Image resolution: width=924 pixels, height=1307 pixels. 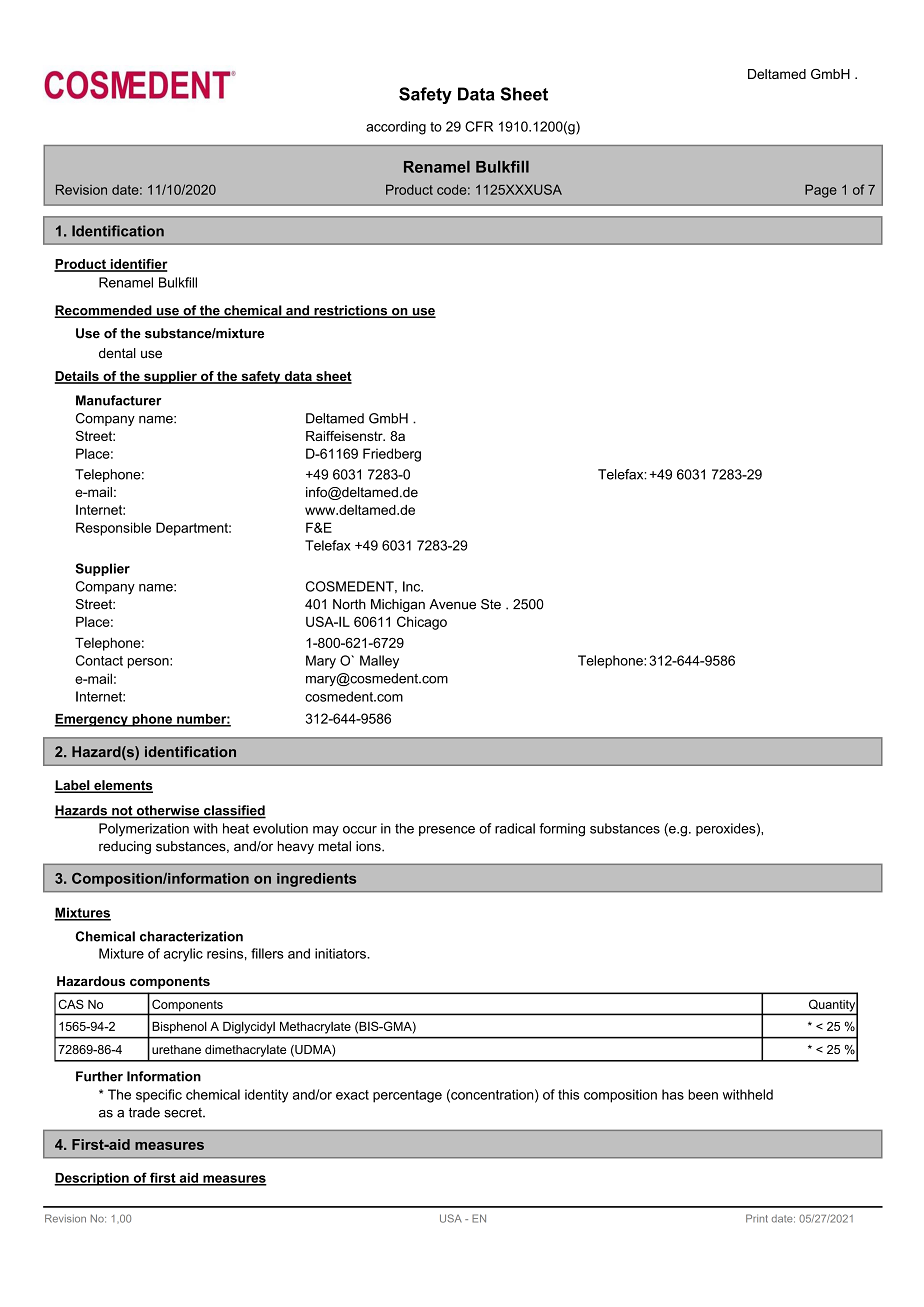 I want to click on Print, so click(x=757, y=1218).
